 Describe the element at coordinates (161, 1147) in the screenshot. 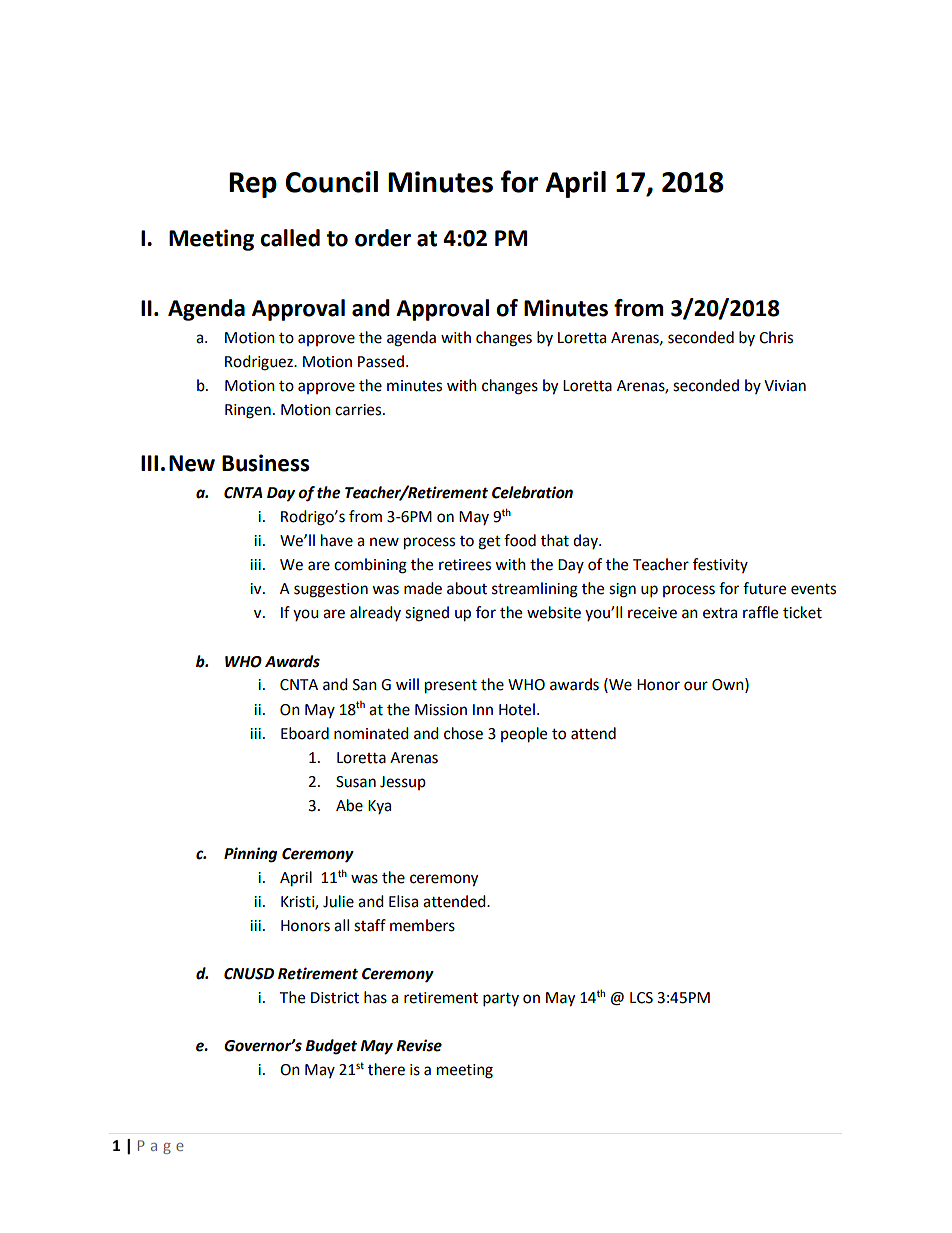

I see `Page` at that location.
